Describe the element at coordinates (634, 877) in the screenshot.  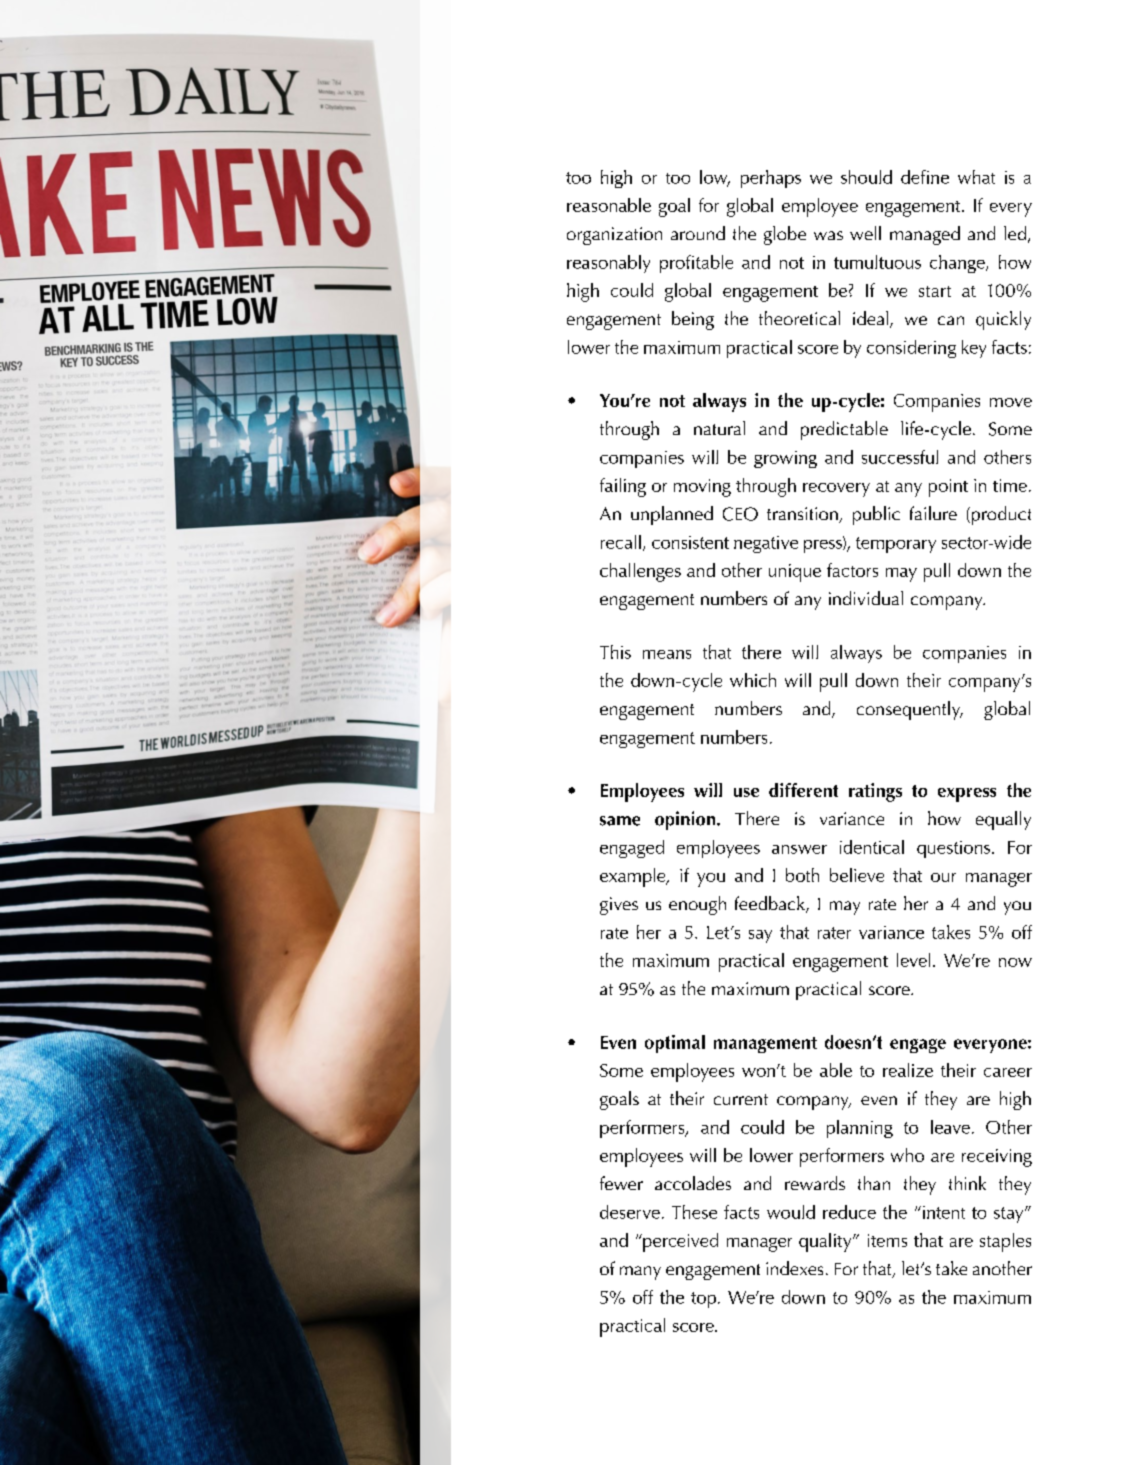
I see `example` at that location.
